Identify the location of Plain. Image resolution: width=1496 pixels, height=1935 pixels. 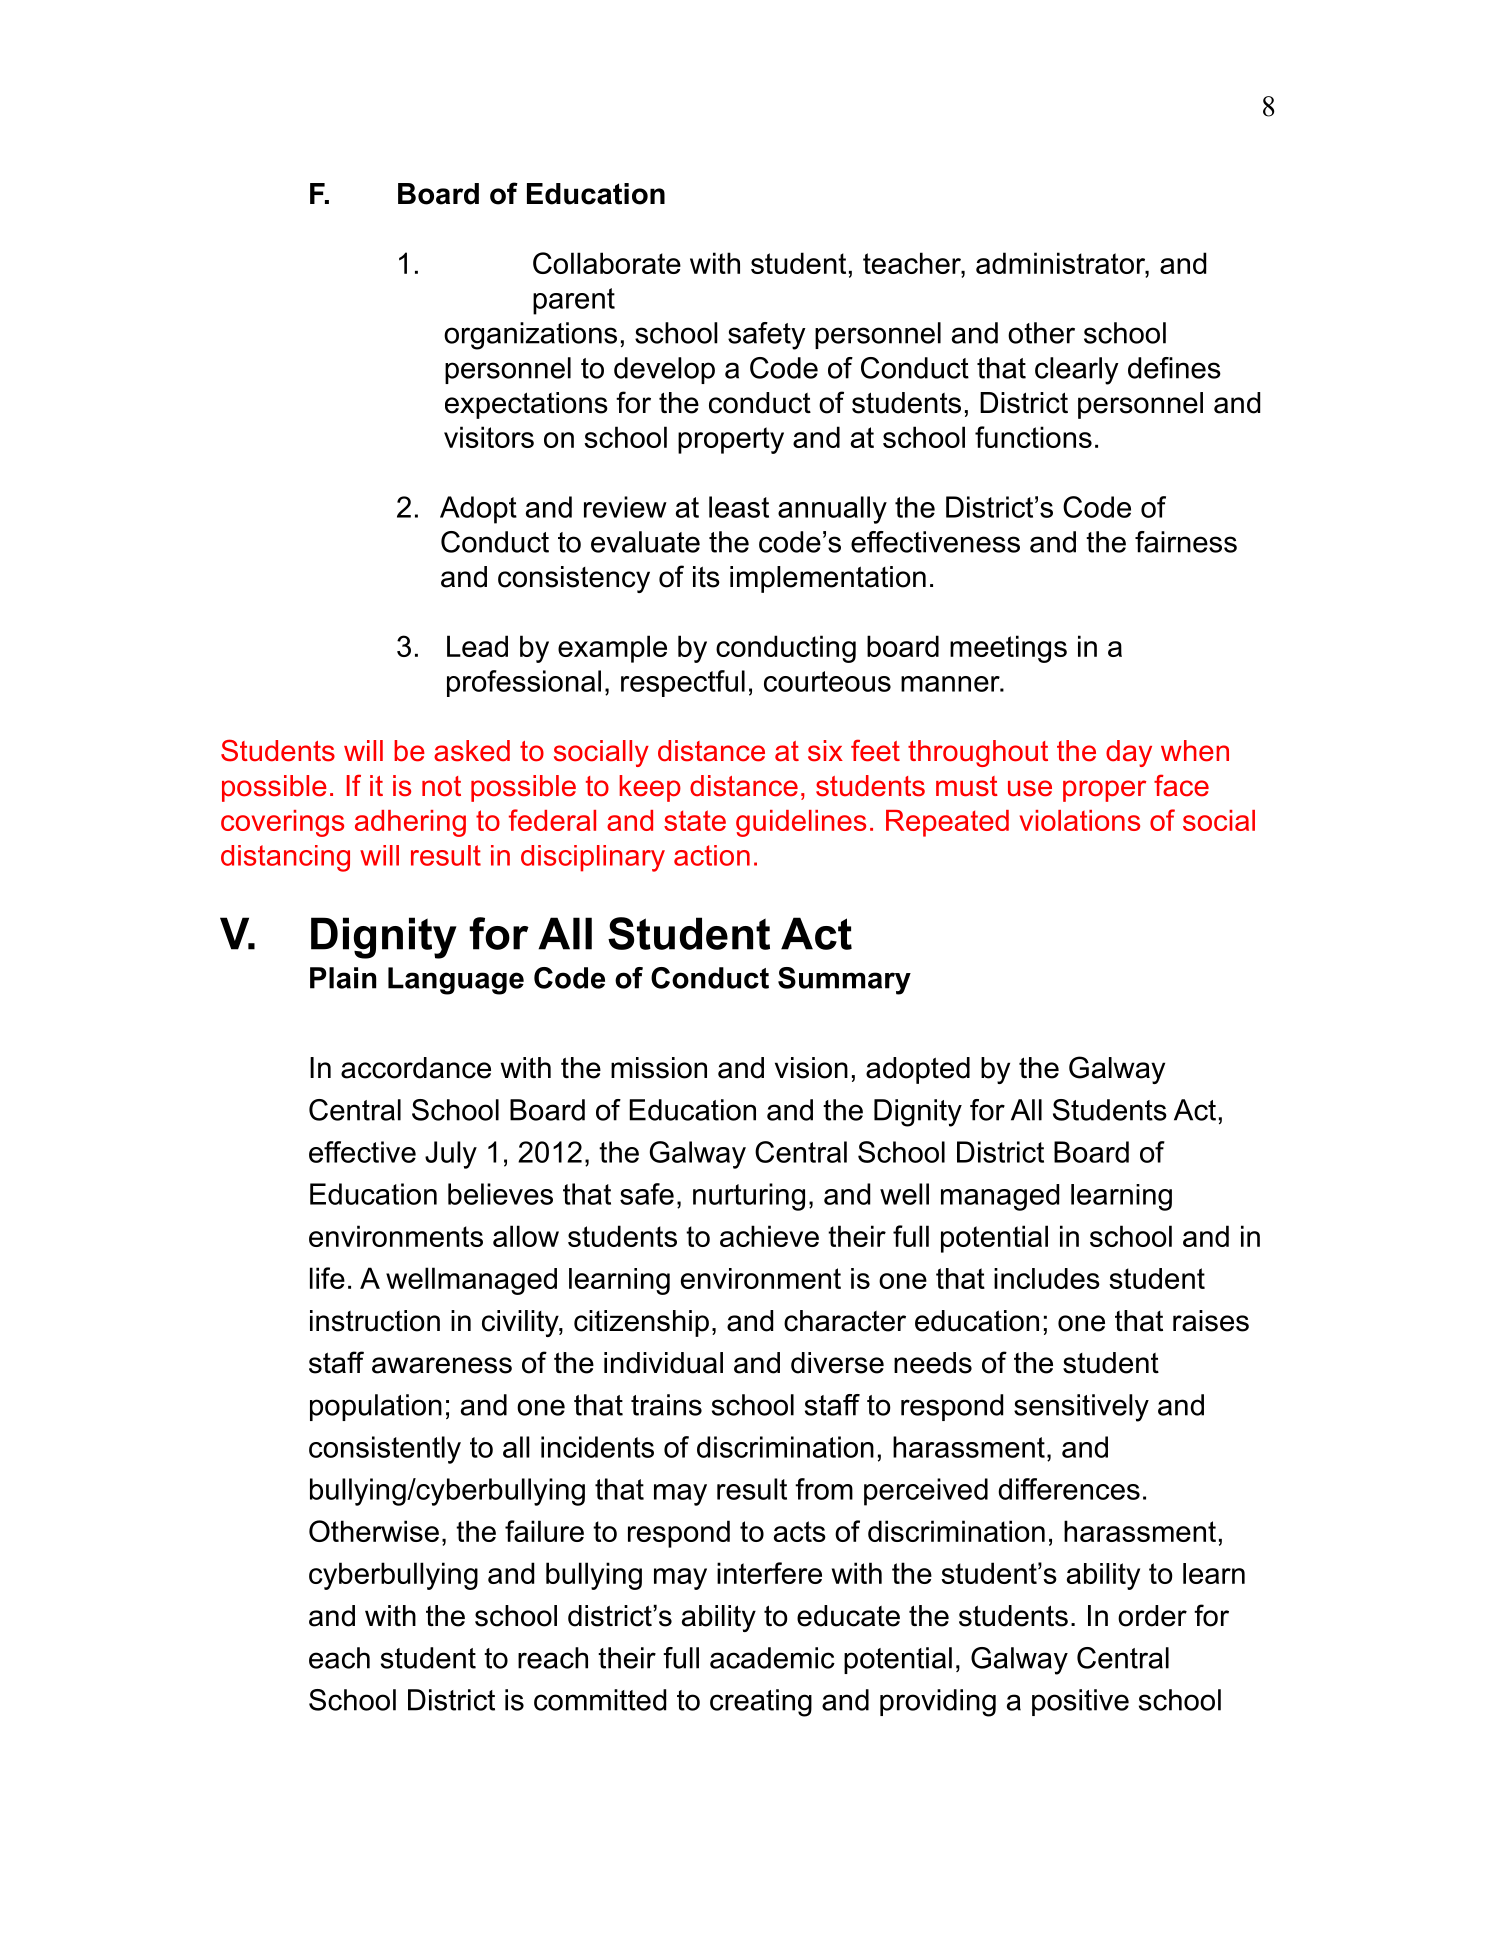
(343, 978).
